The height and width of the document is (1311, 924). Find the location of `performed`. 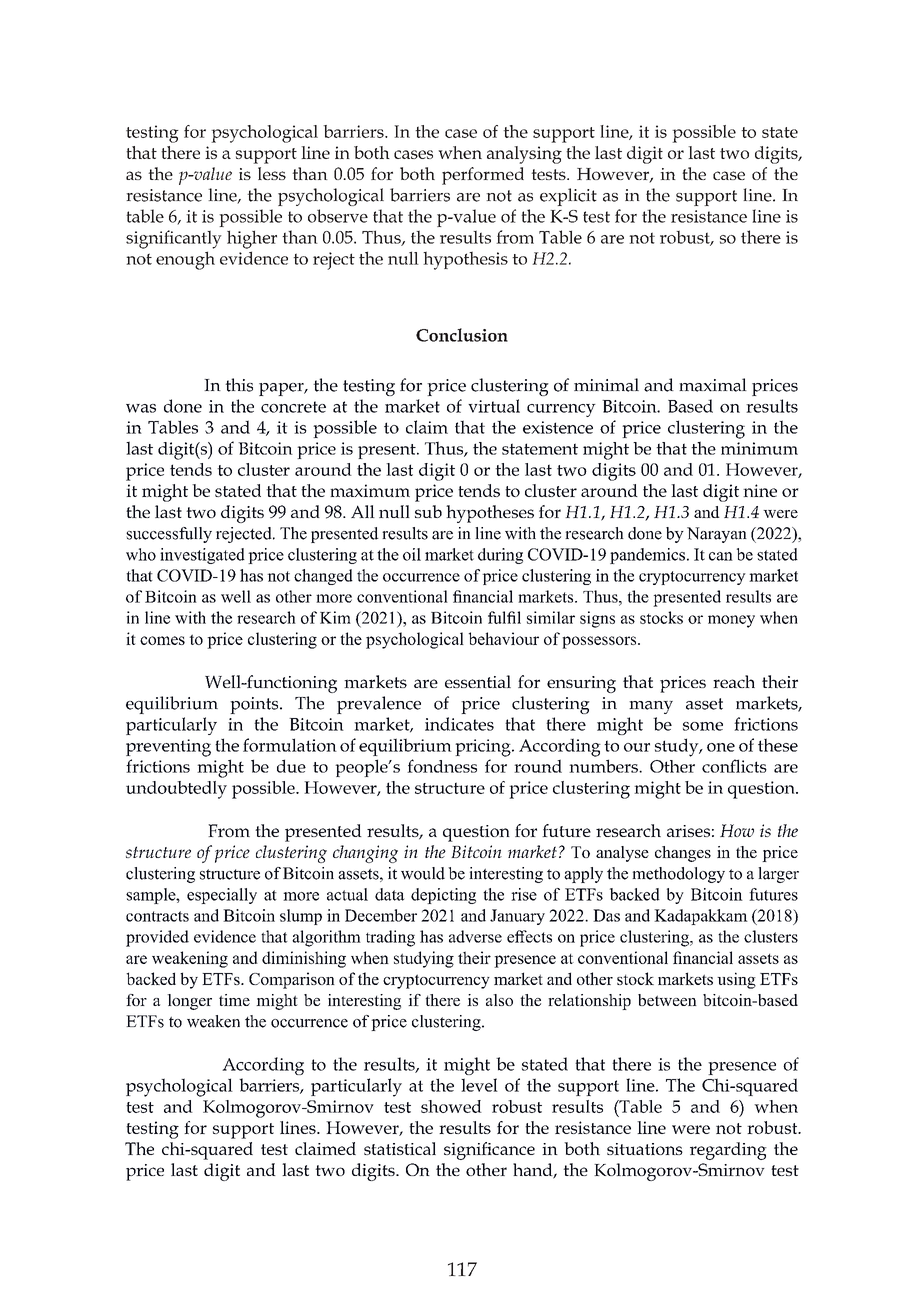

performed is located at coordinates (483, 176).
